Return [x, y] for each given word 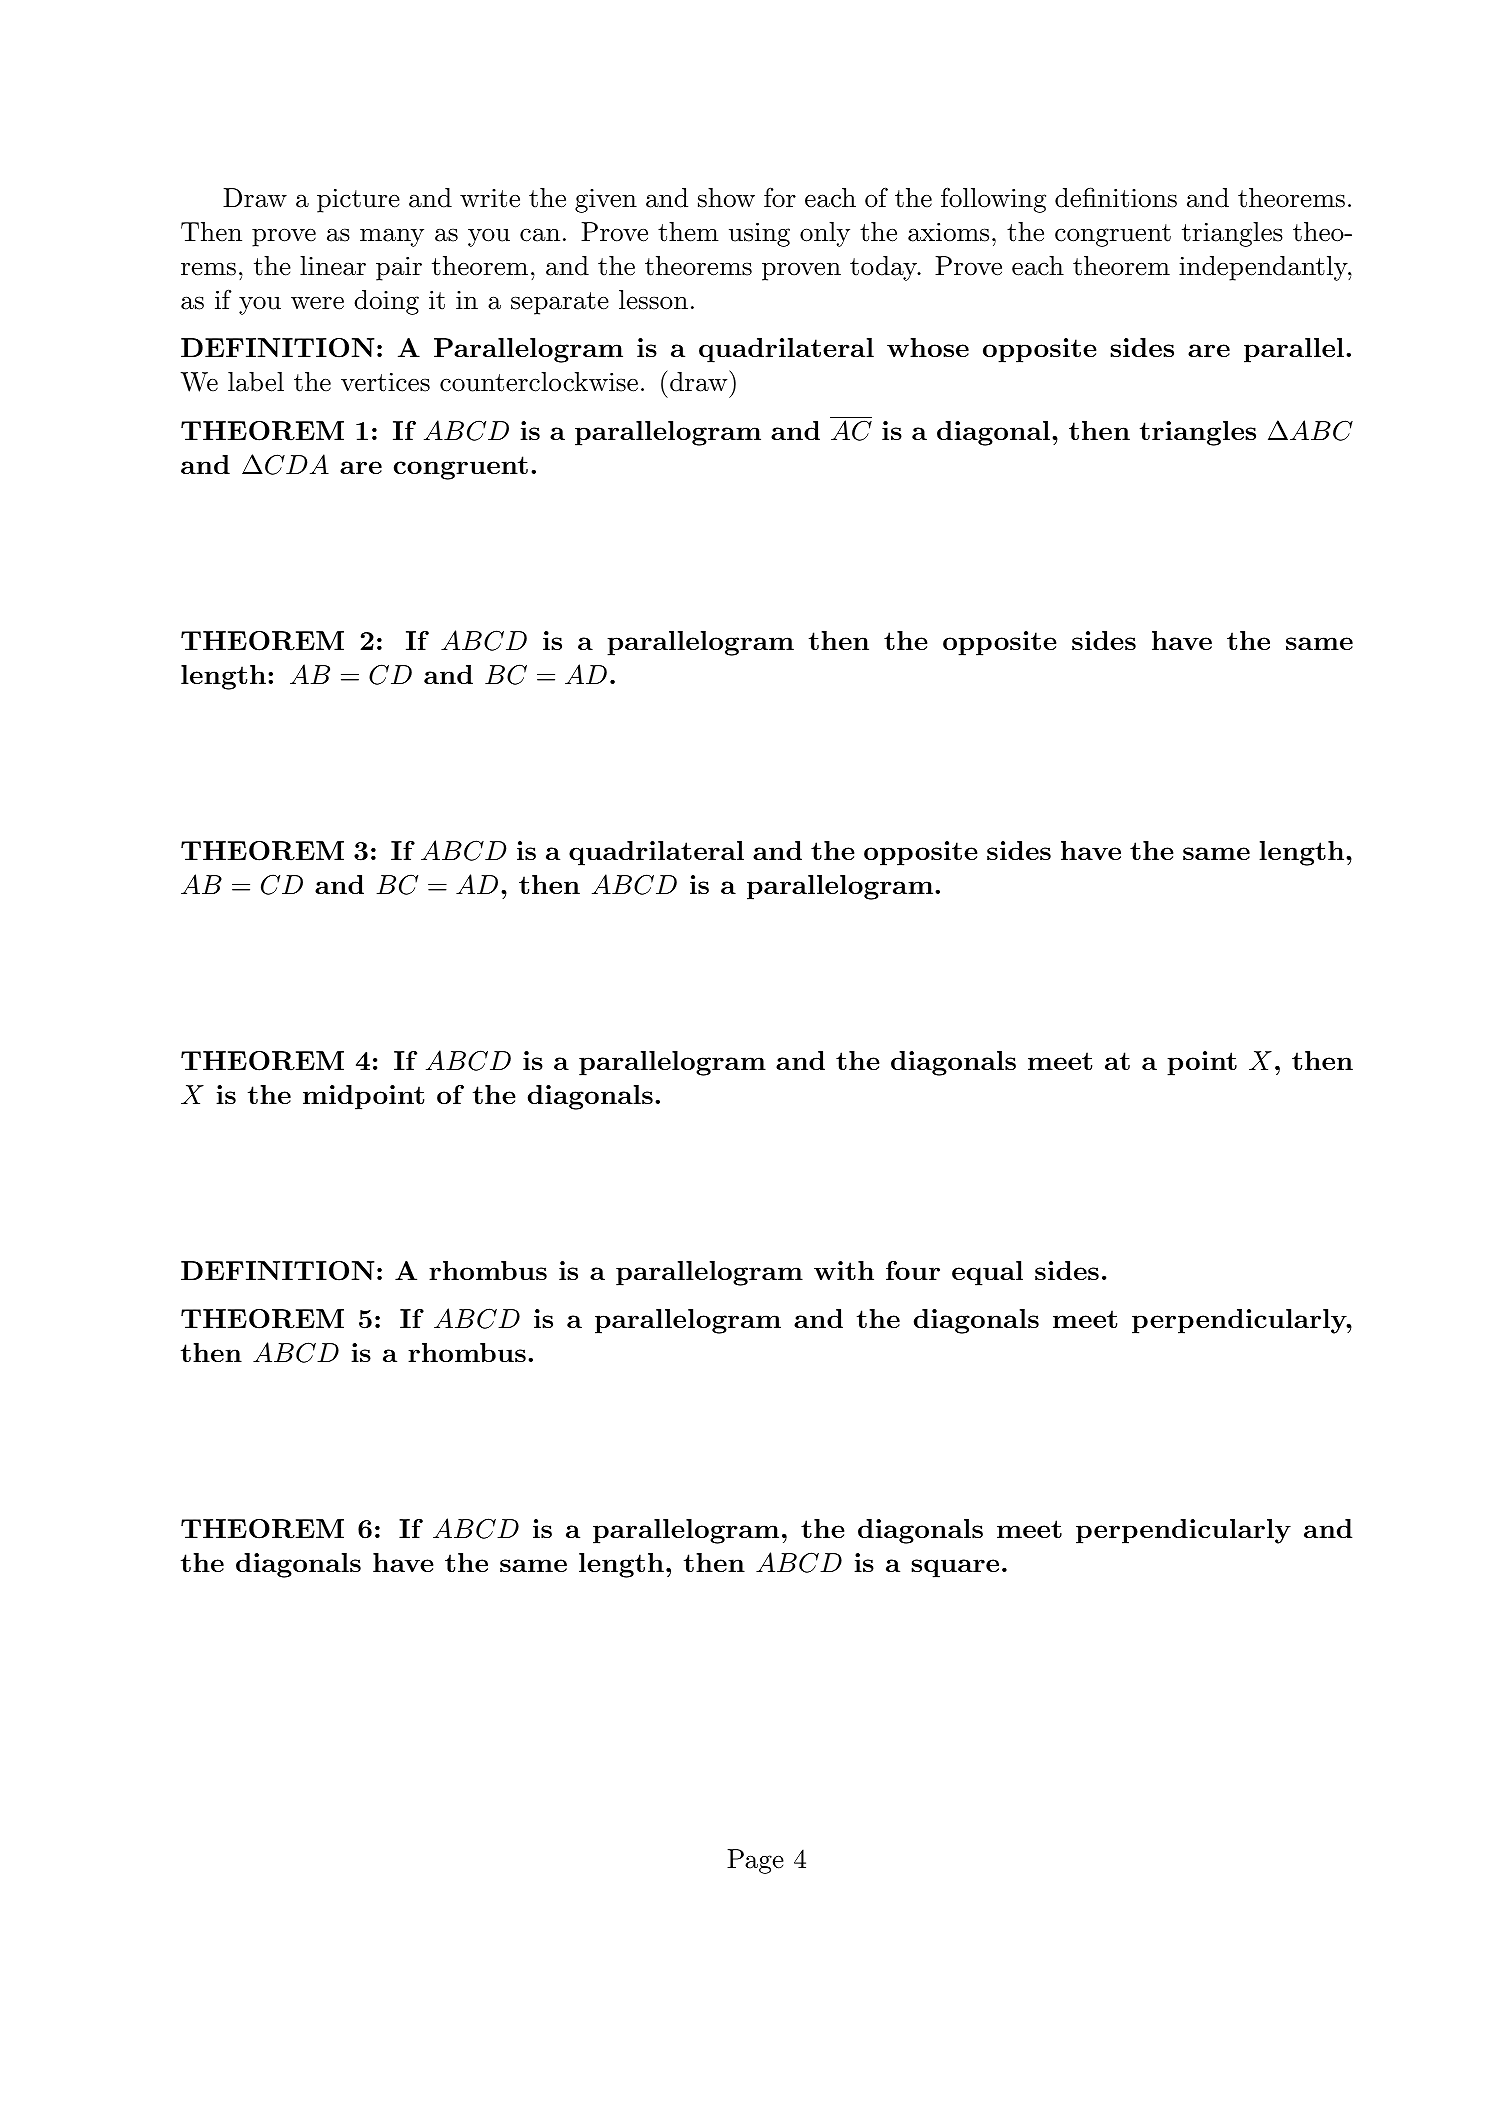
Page [755, 1861]
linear [333, 266]
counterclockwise [539, 382]
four [913, 1270]
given [606, 201]
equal [987, 1273]
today [884, 268]
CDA [297, 464]
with [844, 1270]
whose [928, 347]
